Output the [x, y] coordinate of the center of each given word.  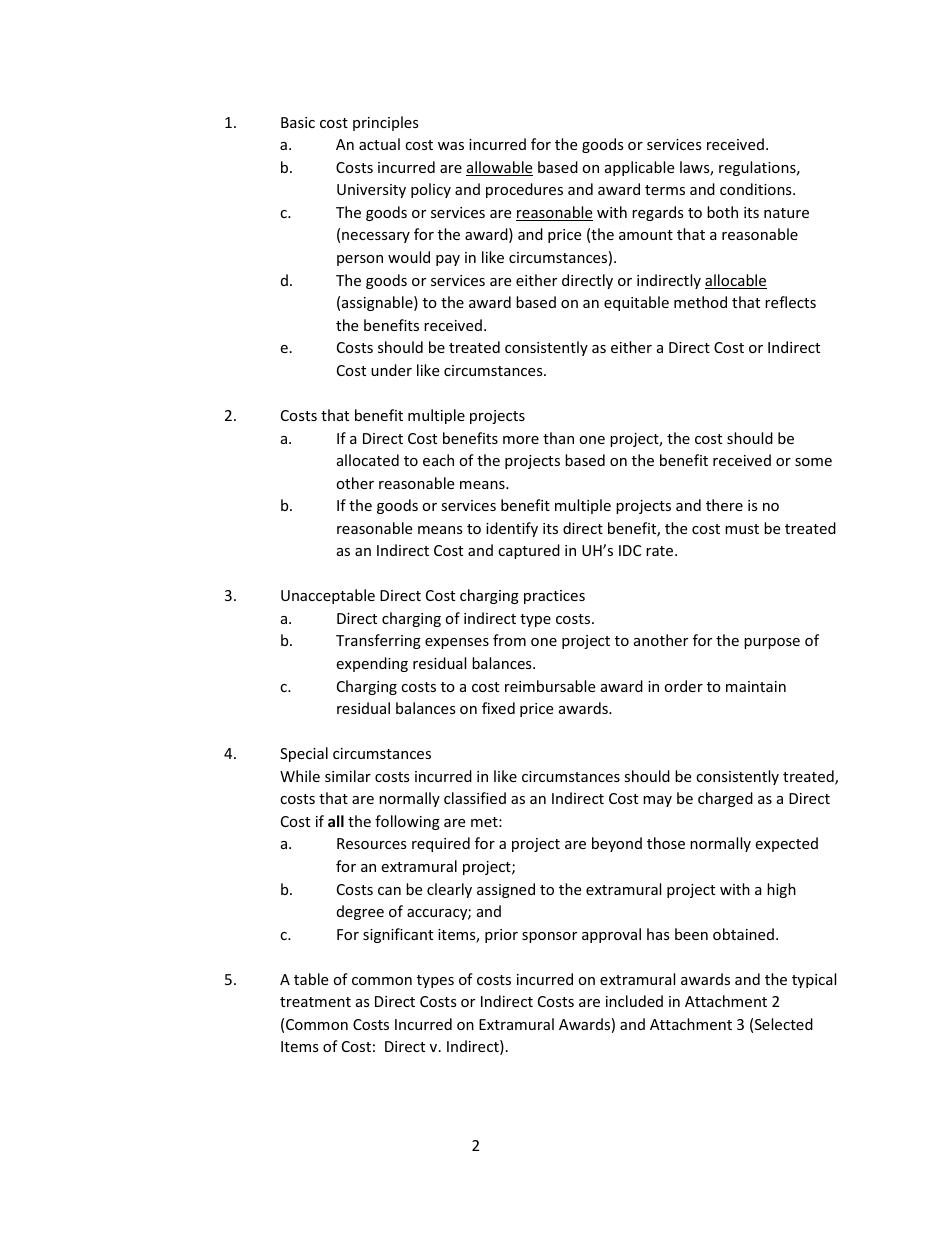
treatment [315, 1002]
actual [379, 144]
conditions [757, 189]
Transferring [378, 641]
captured [529, 551]
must [742, 529]
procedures [524, 190]
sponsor [549, 937]
